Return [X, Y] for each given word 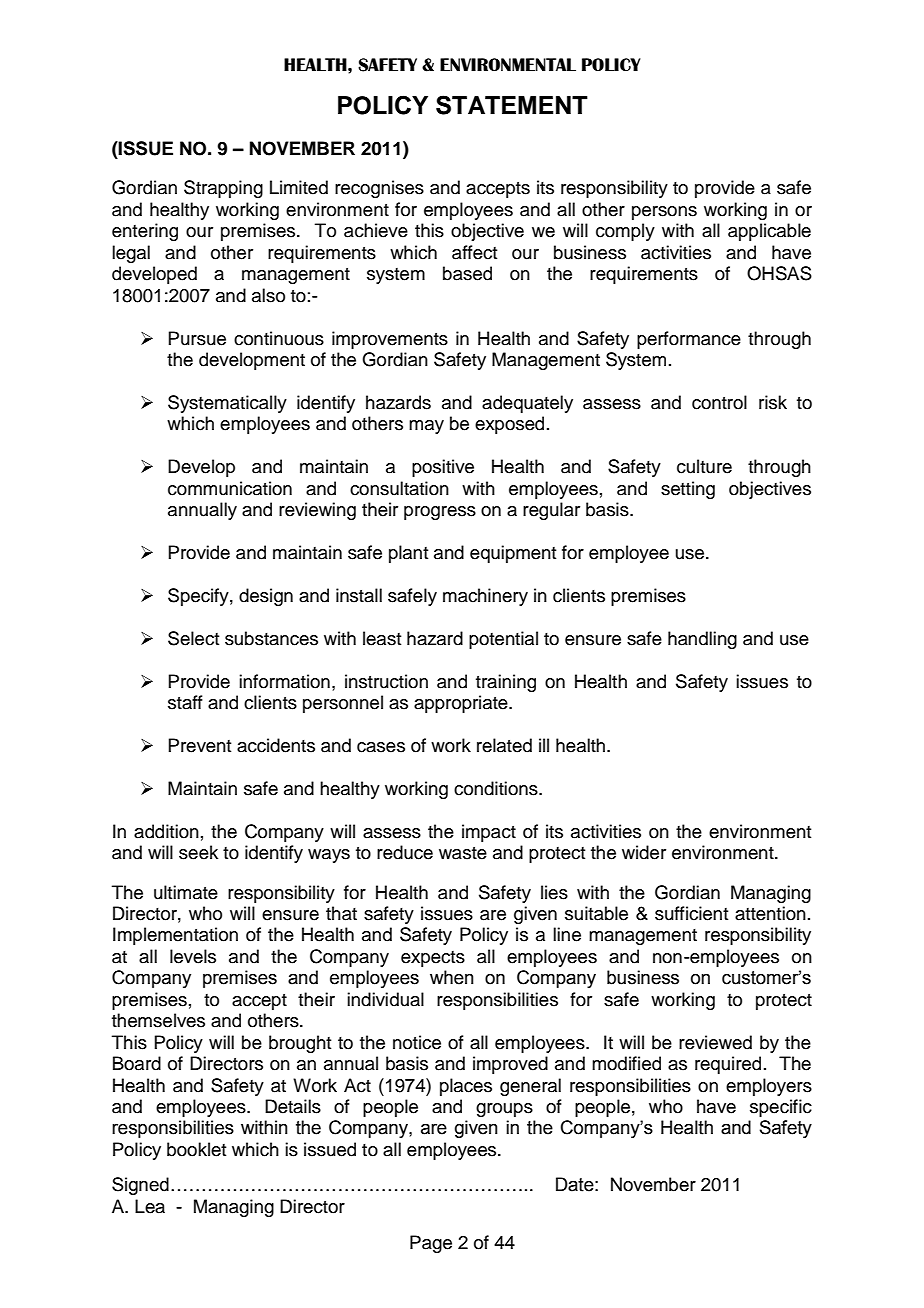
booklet [196, 1149]
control [719, 402]
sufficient [691, 913]
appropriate [462, 704]
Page [431, 1244]
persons [664, 213]
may [426, 427]
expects [433, 959]
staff [185, 702]
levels [193, 956]
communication [230, 488]
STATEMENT [512, 105]
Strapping [223, 189]
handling [702, 640]
